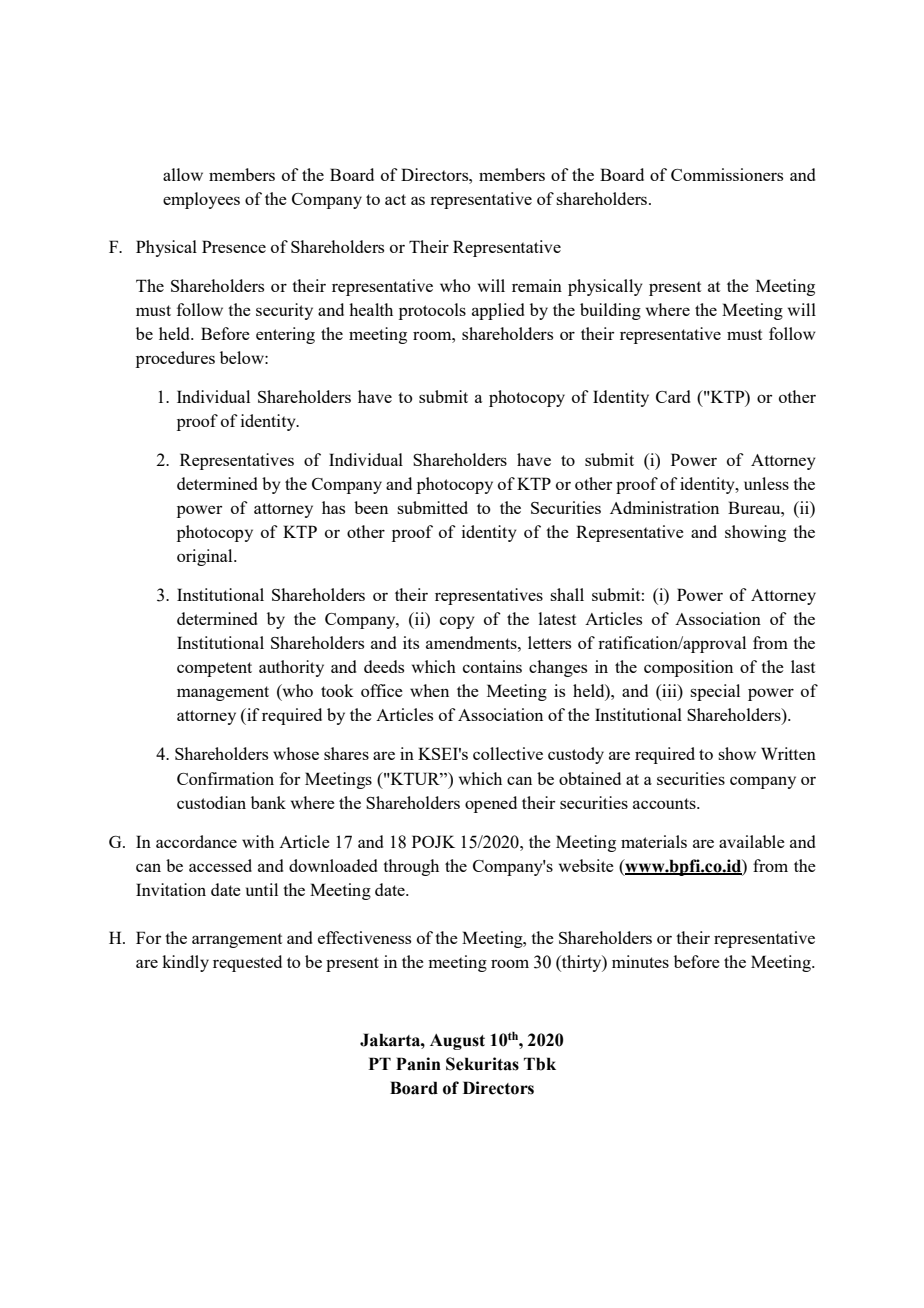  Describe the element at coordinates (766, 483) in the screenshot. I see `unless` at that location.
